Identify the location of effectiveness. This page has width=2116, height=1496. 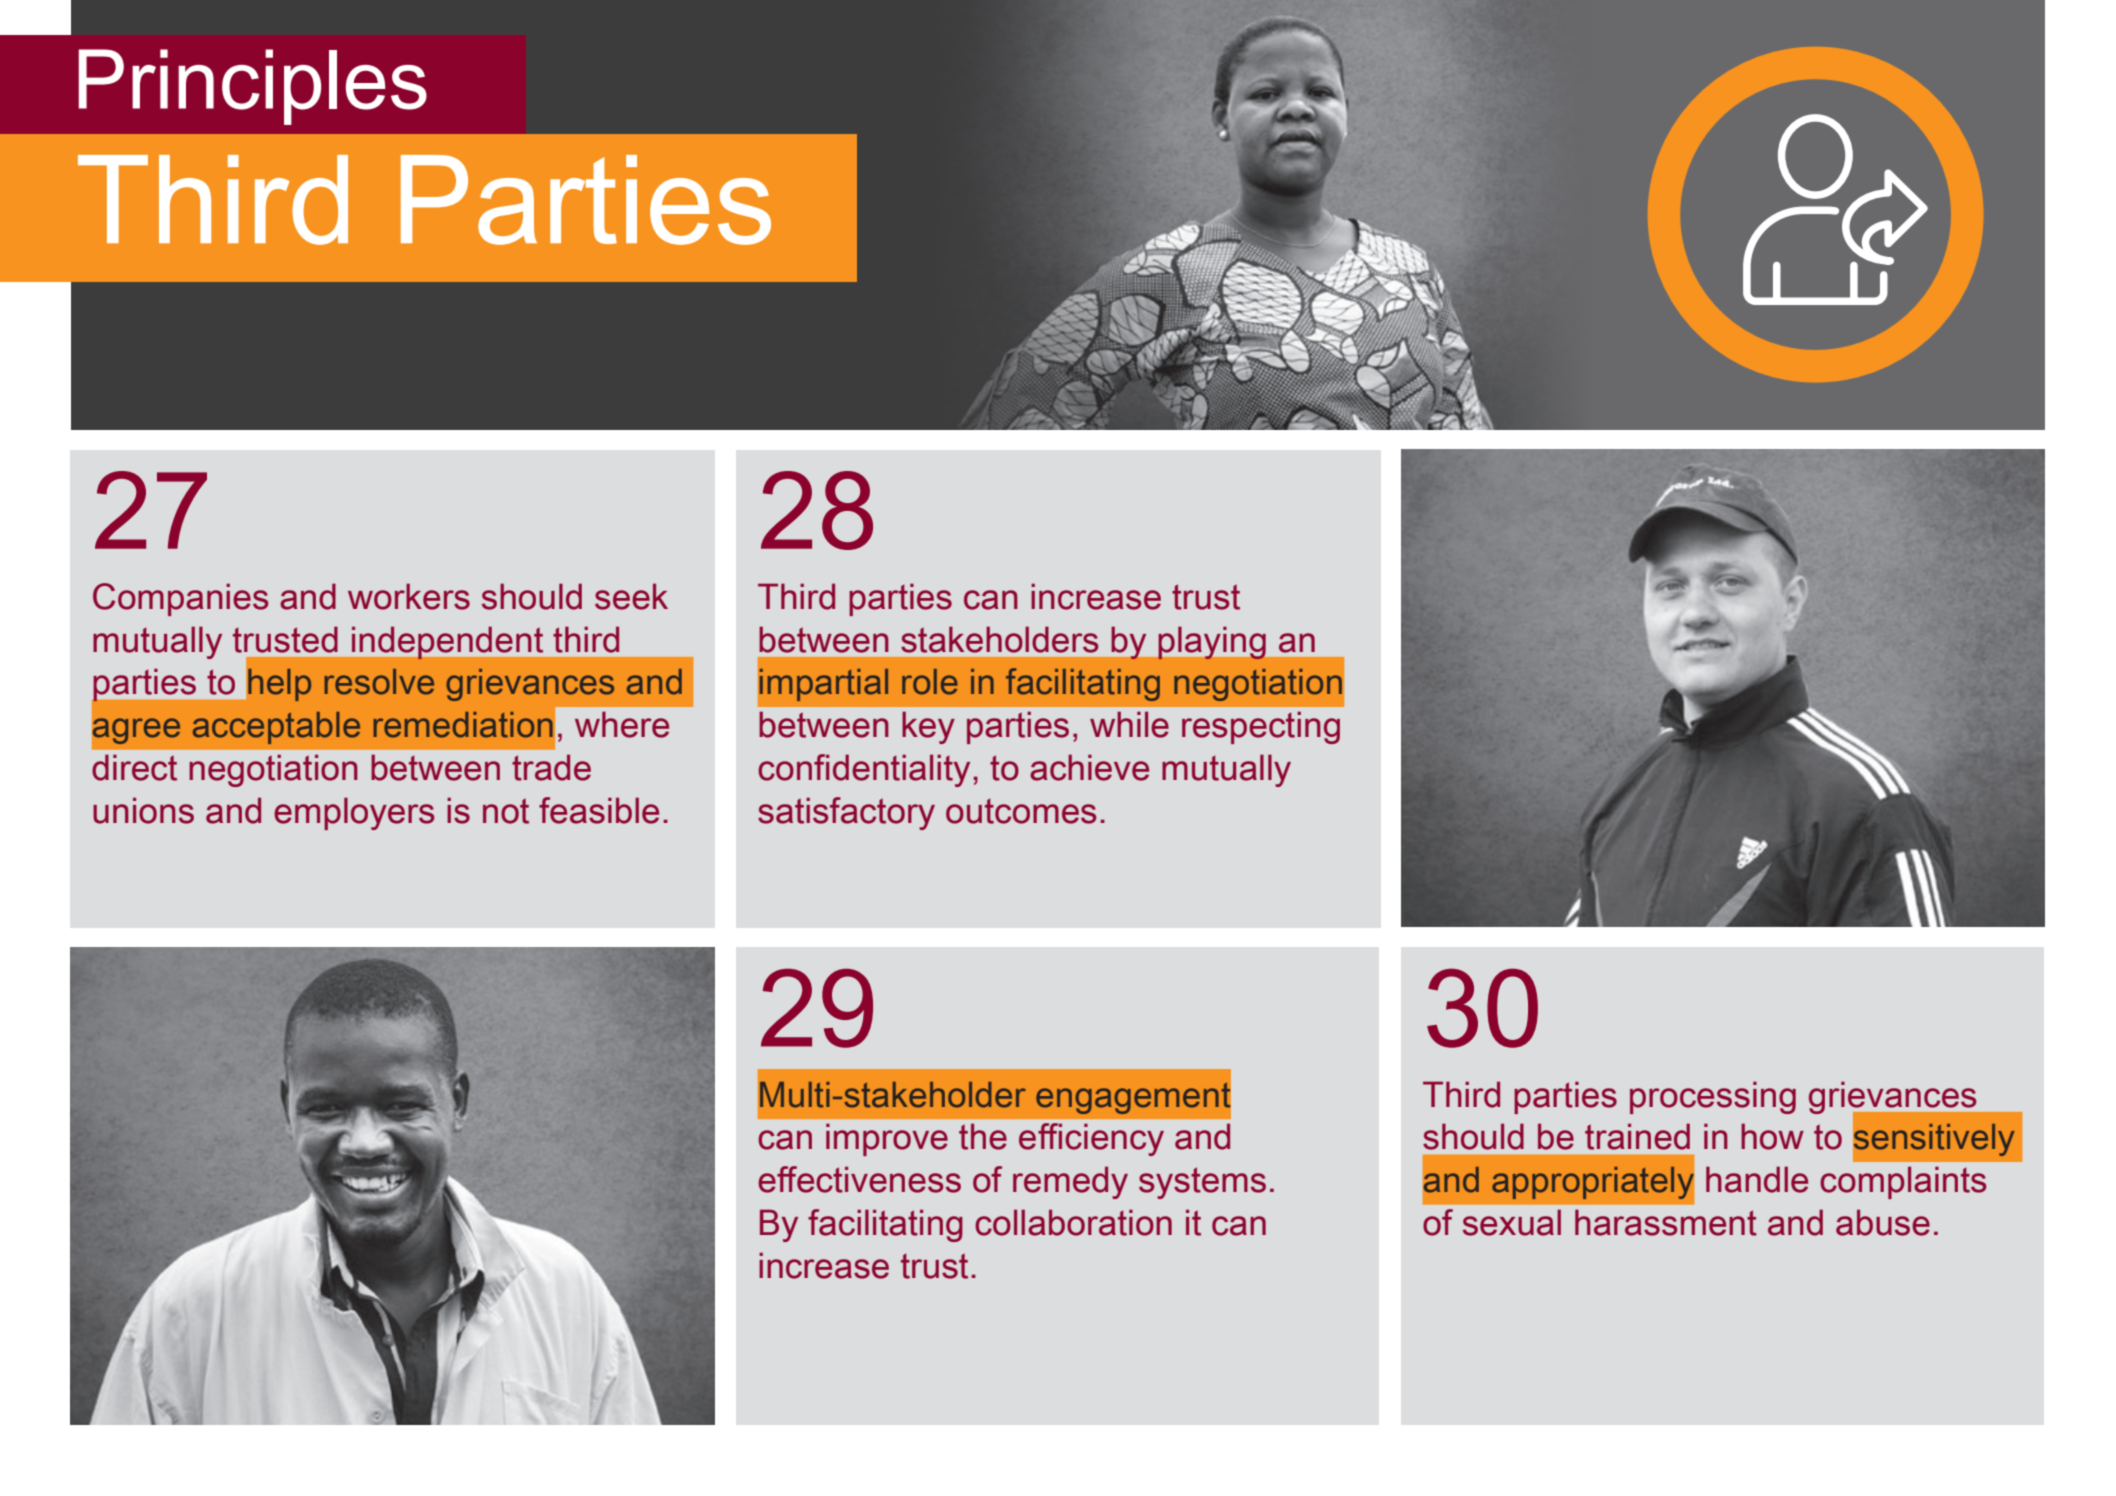
(859, 1179).
